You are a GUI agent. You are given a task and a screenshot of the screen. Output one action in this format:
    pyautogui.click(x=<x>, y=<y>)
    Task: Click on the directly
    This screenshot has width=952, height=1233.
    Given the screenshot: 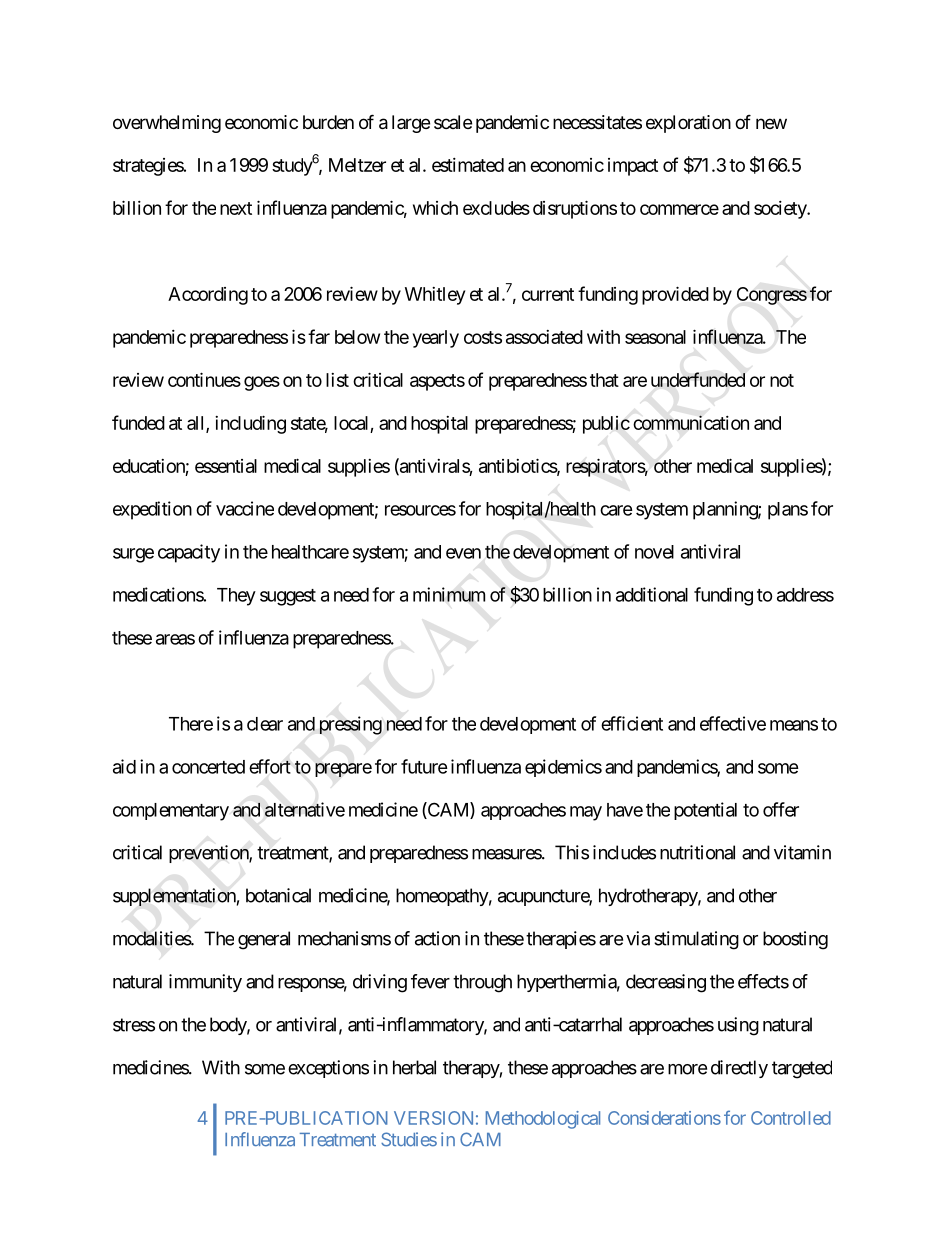 What is the action you would take?
    pyautogui.click(x=739, y=1069)
